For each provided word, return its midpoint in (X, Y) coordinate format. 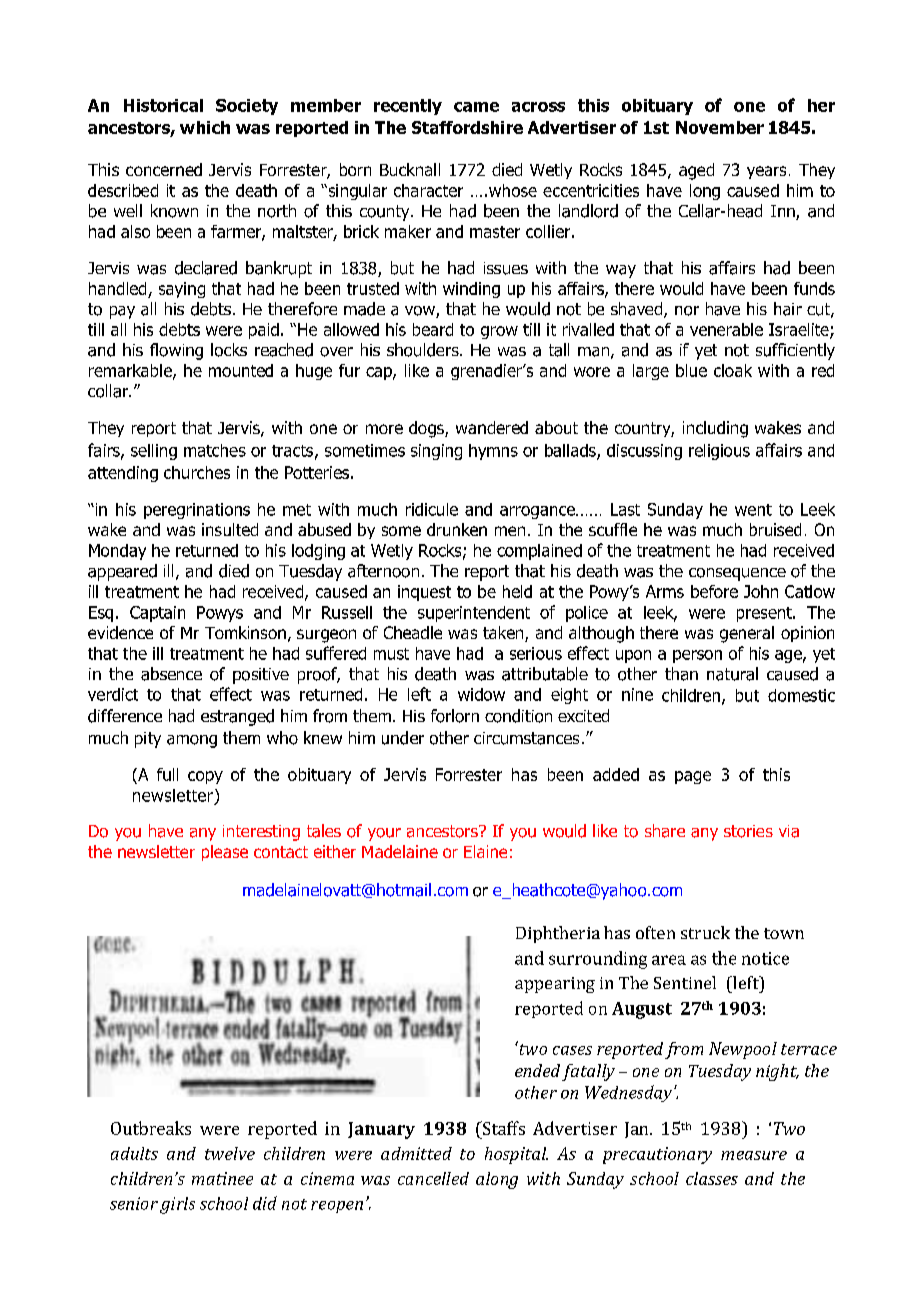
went (753, 510)
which (205, 127)
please (225, 853)
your (384, 834)
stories (748, 831)
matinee (222, 1178)
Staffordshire (467, 127)
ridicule (432, 509)
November (720, 127)
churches (197, 472)
